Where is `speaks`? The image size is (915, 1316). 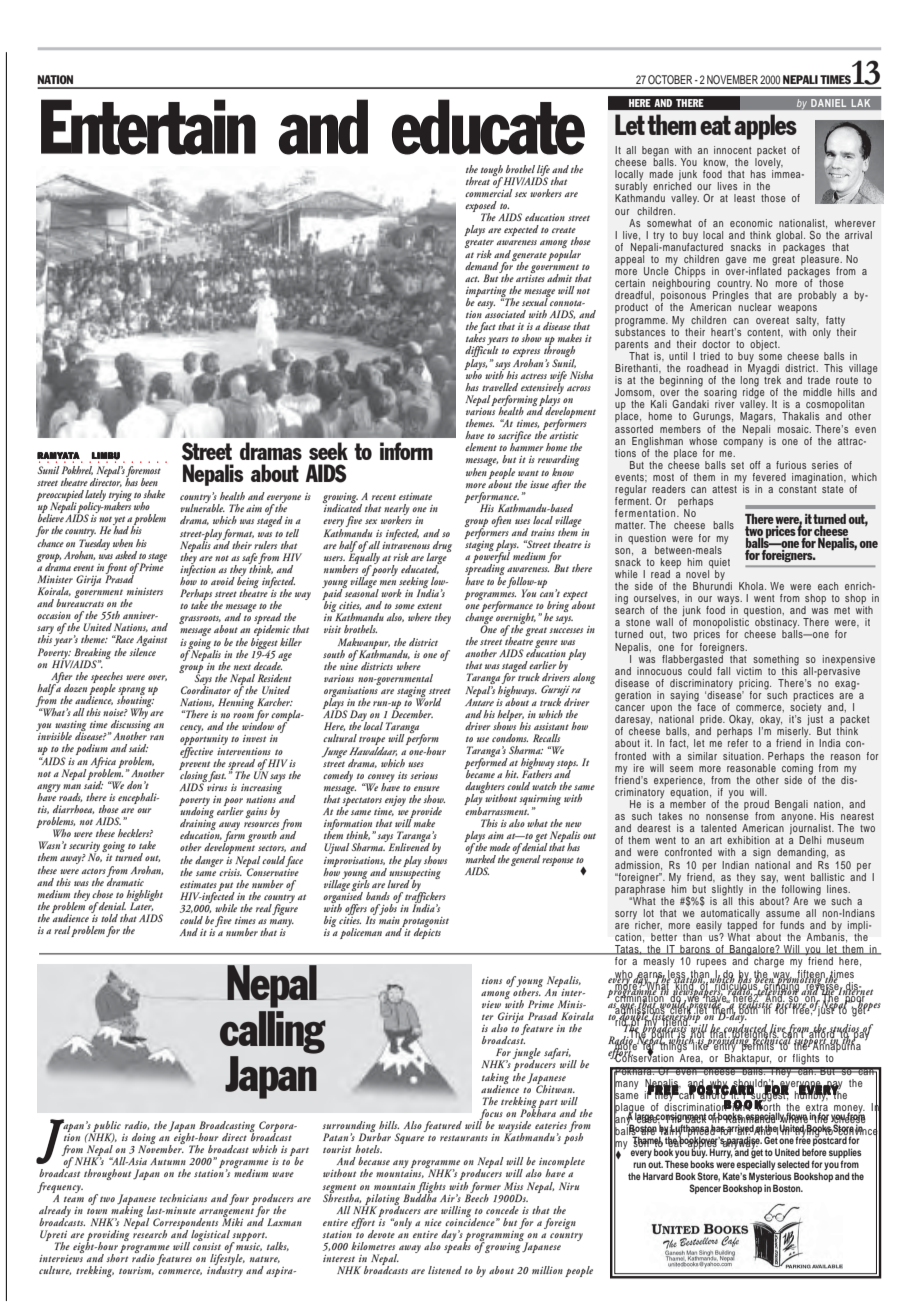
speaks is located at coordinates (457, 1246).
